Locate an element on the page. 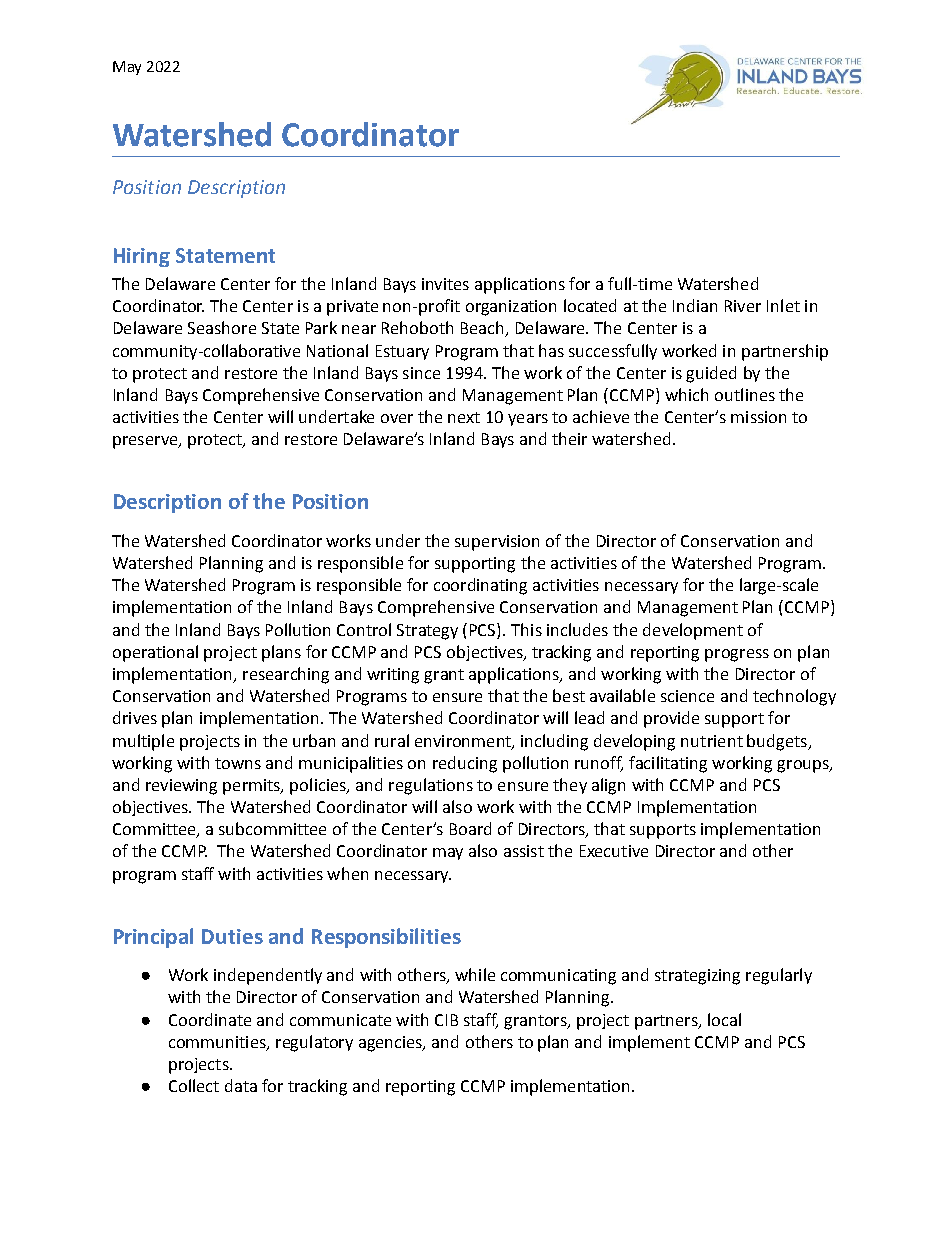 The image size is (952, 1233). next is located at coordinates (464, 417).
